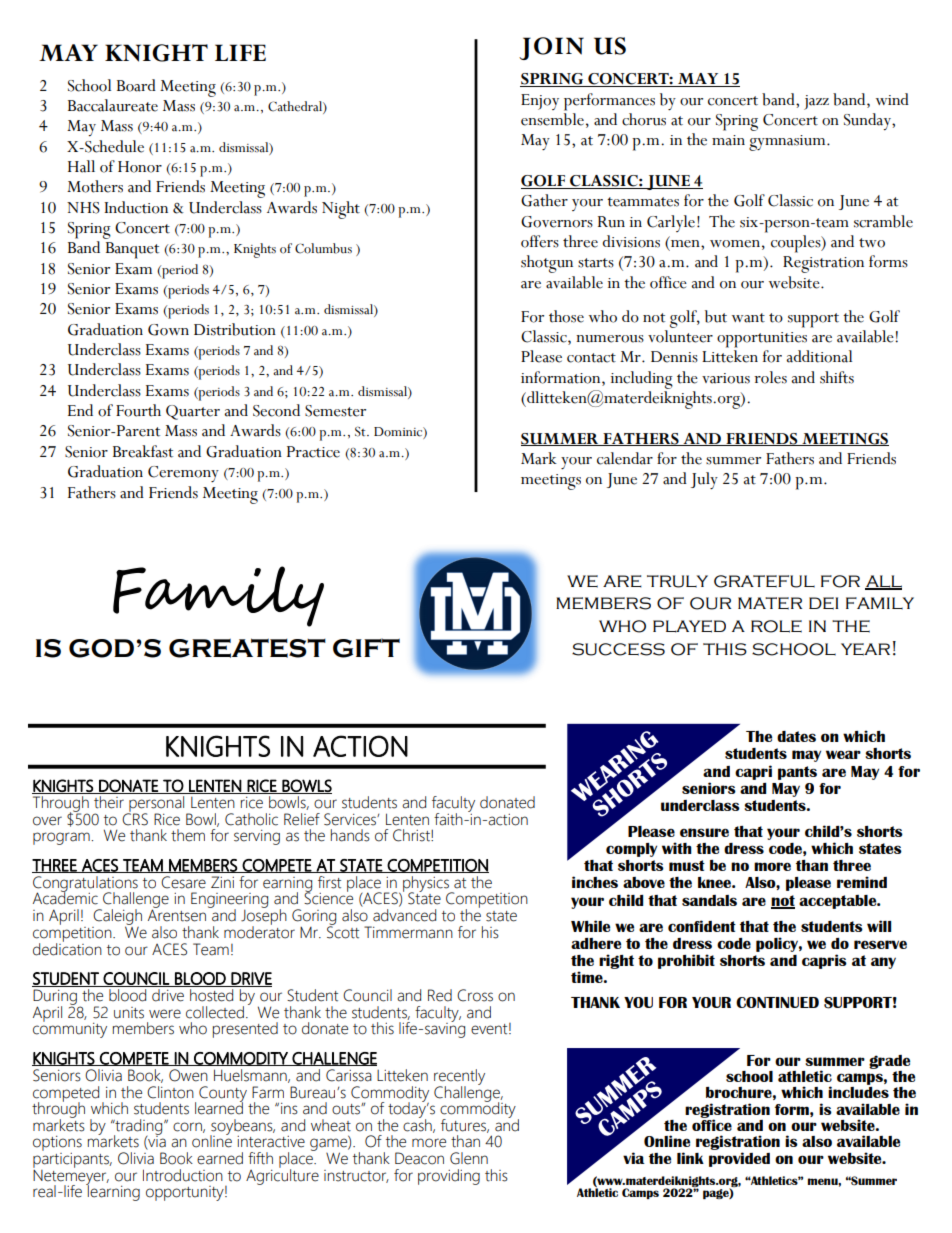 This screenshot has height=1233, width=952. I want to click on Gown, so click(168, 330).
